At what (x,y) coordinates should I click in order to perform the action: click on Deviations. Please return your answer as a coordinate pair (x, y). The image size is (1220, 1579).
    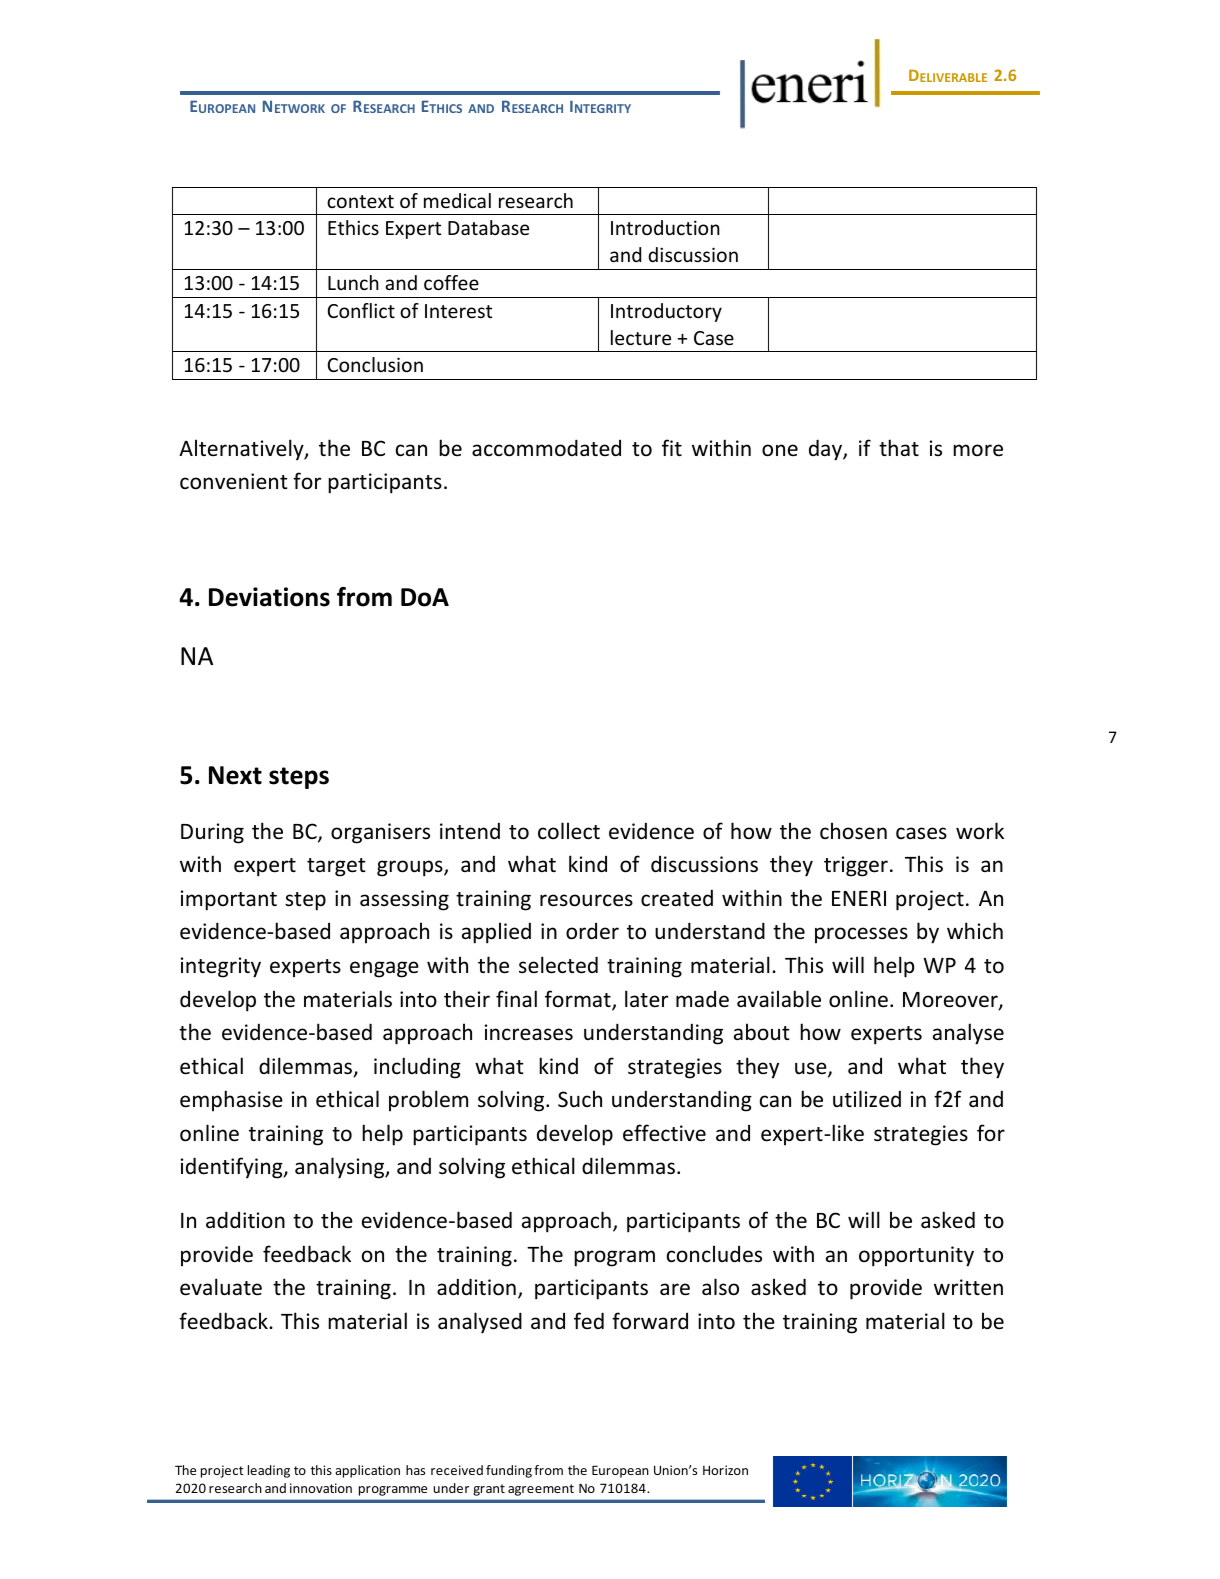
    Looking at the image, I should click on (269, 597).
